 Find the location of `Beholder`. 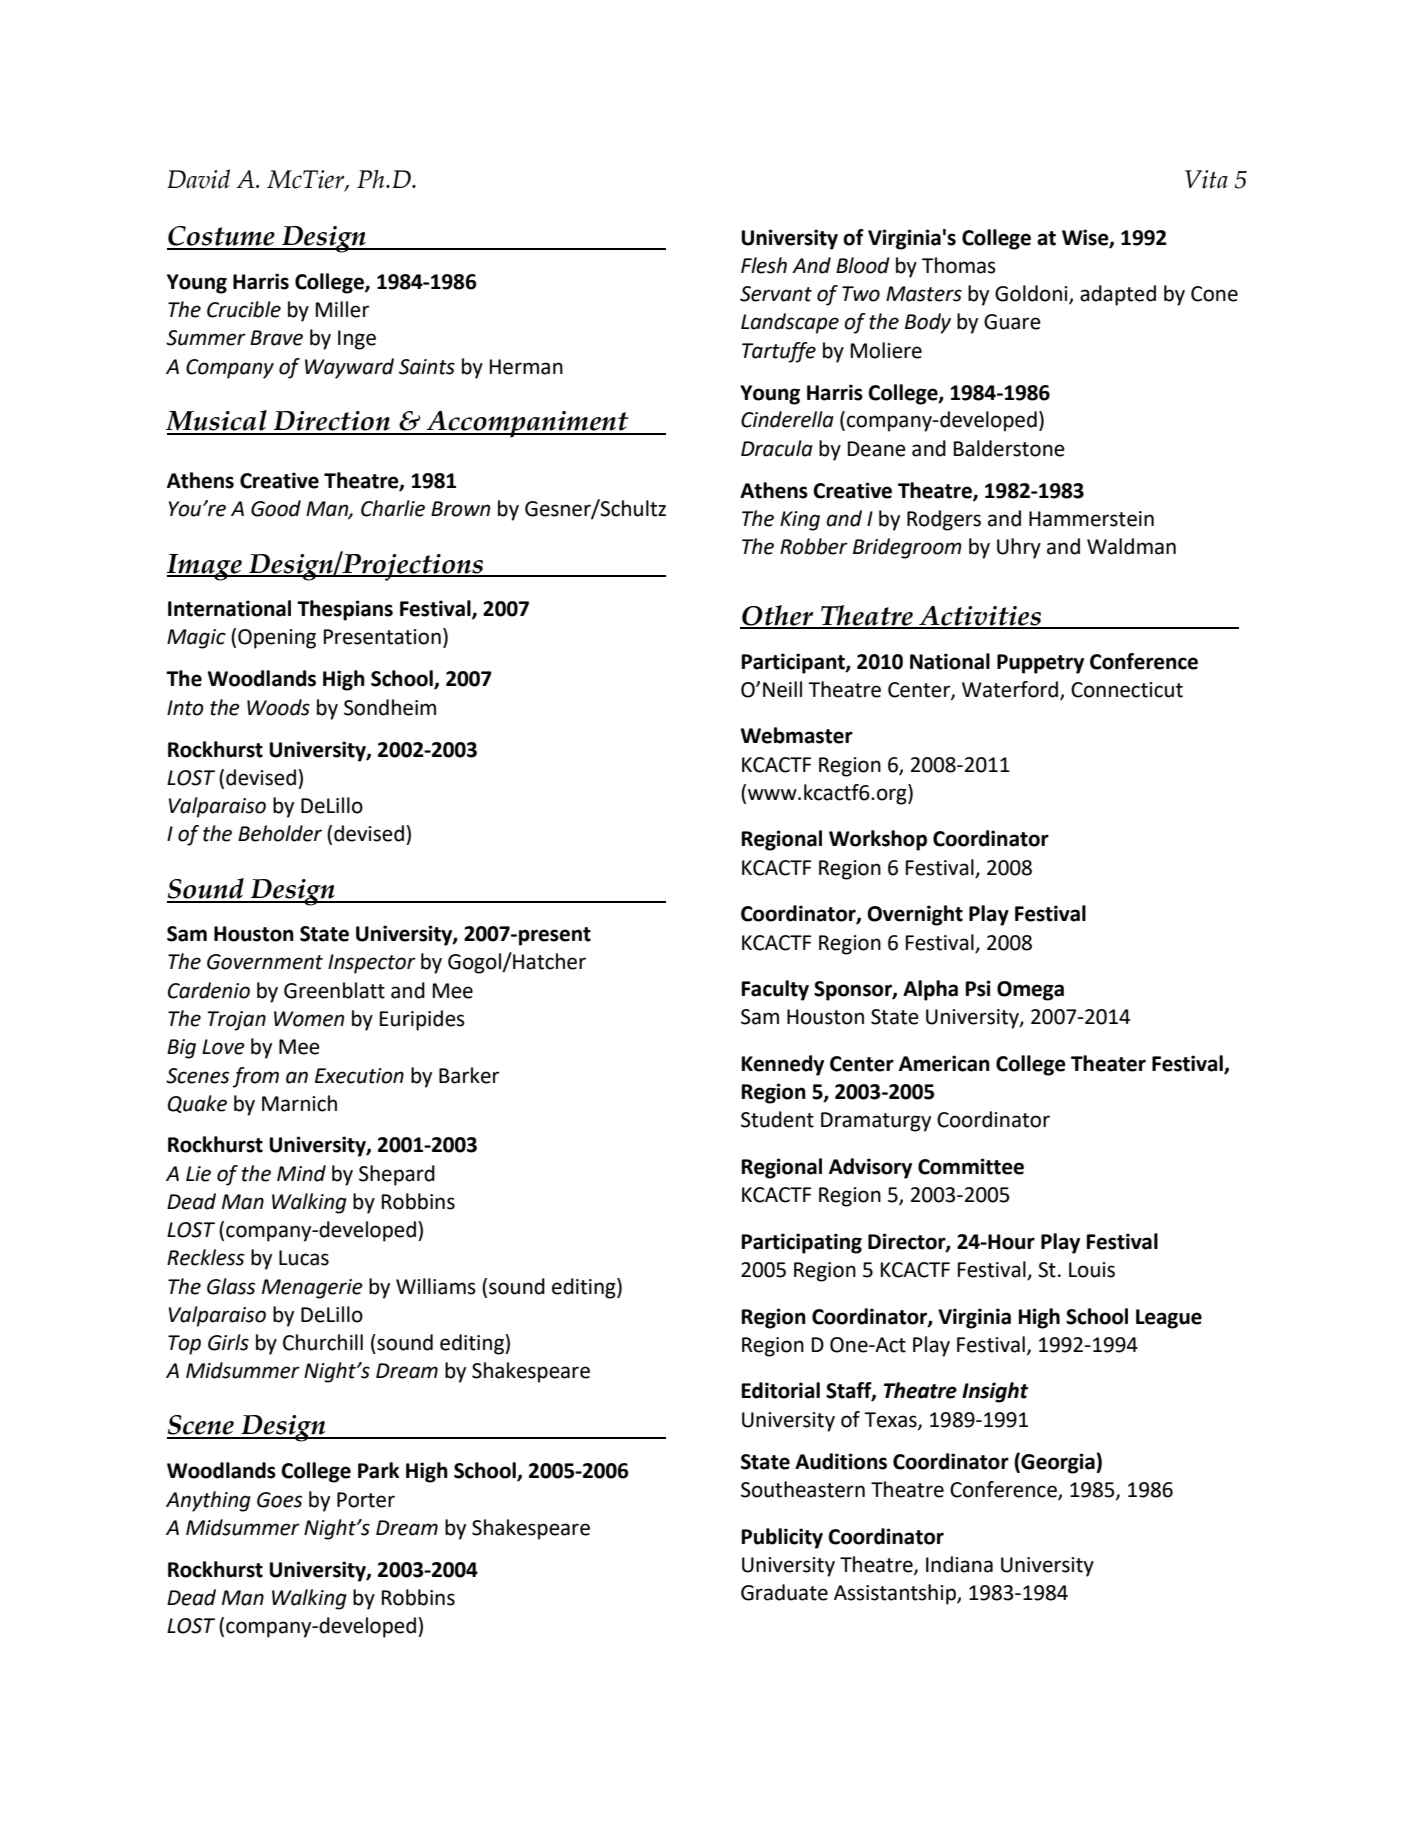

Beholder is located at coordinates (280, 833).
